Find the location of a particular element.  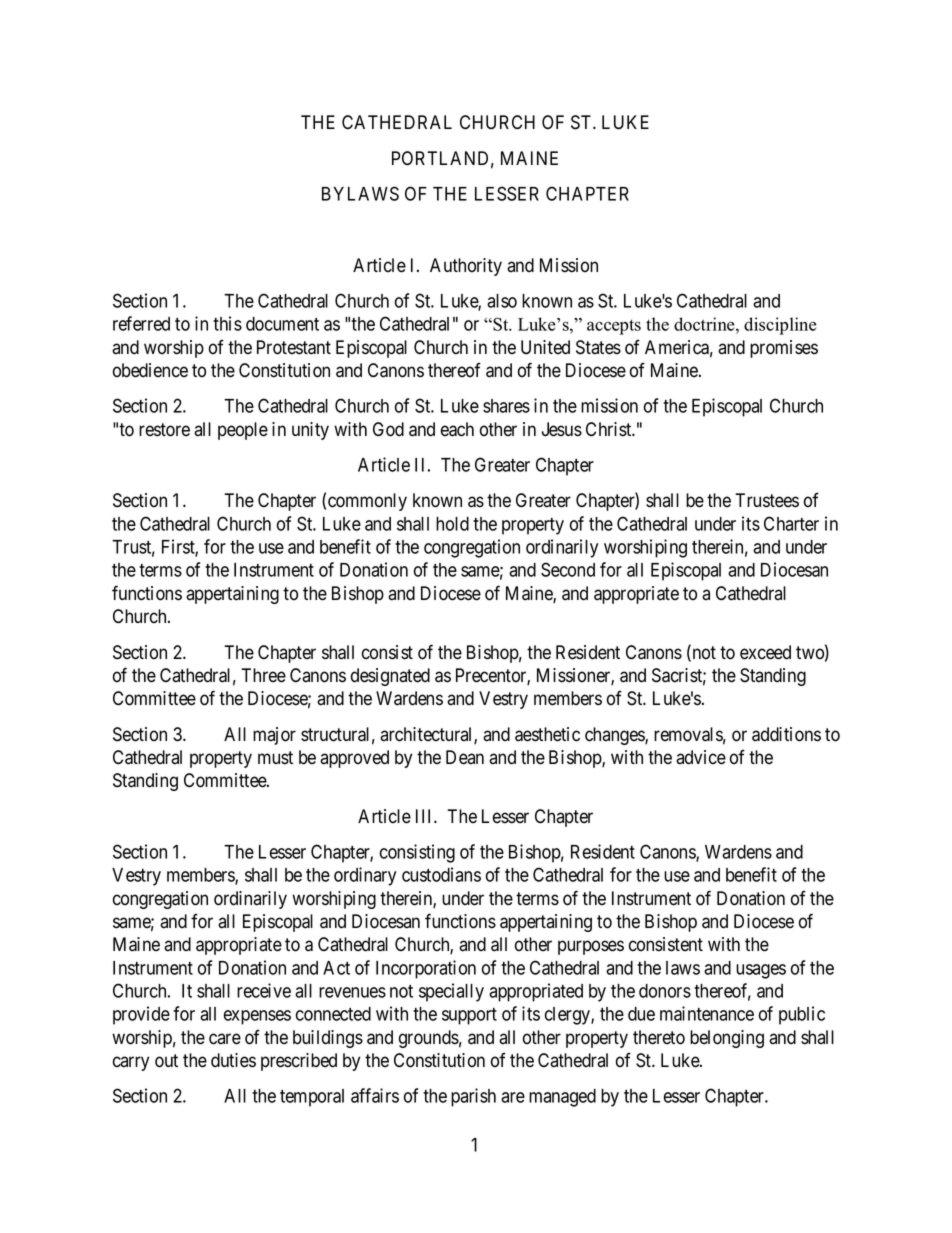

Charter is located at coordinates (791, 523).
